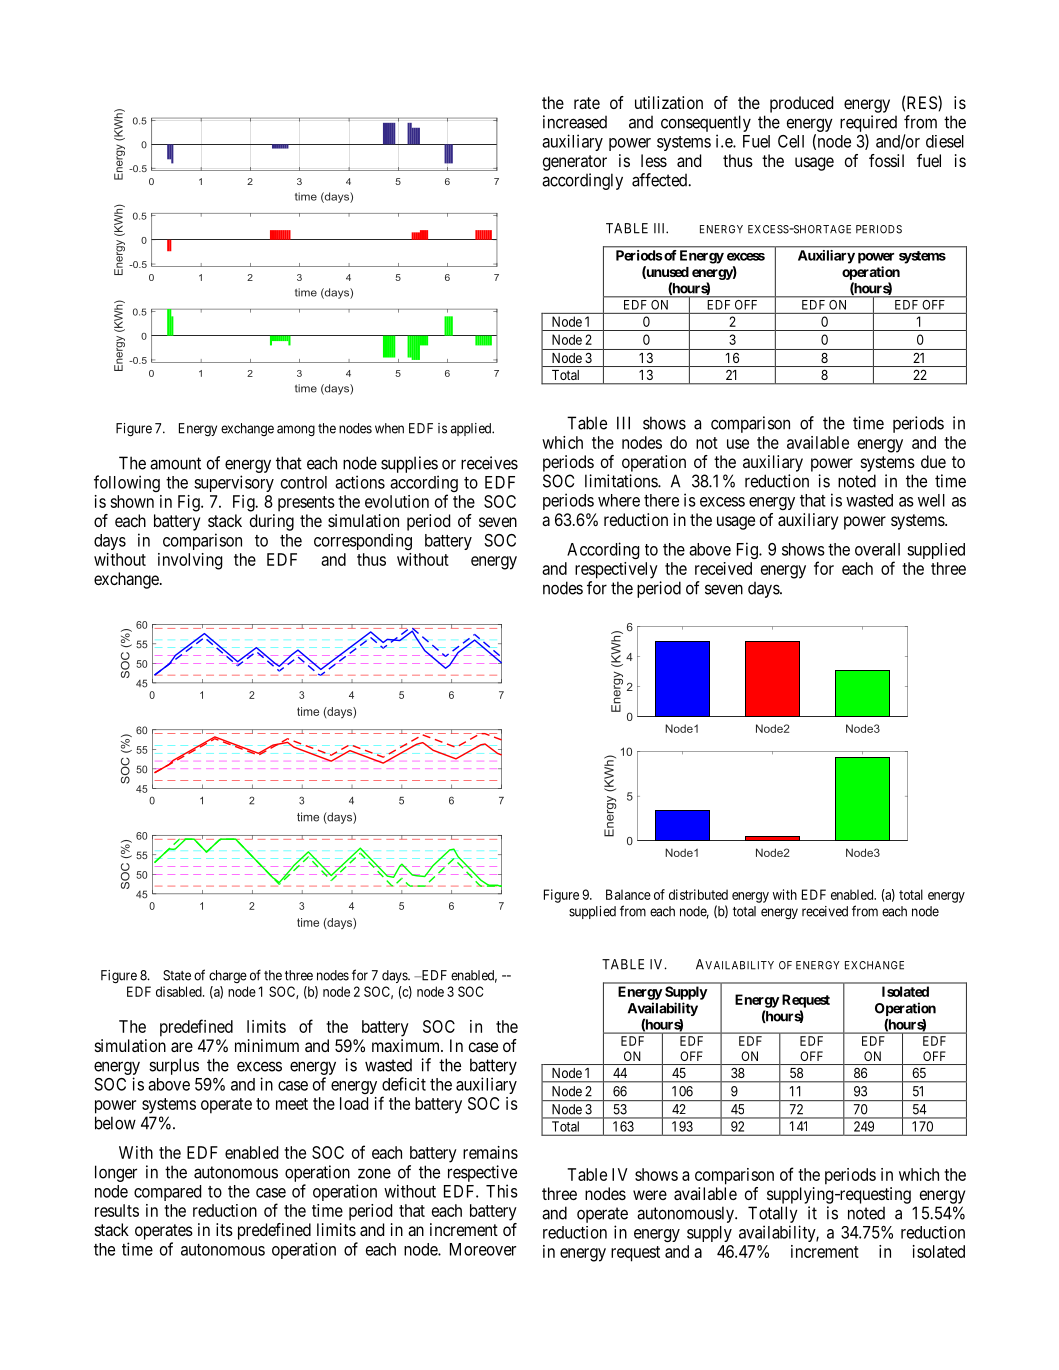 This image has width=1059, height=1370. I want to click on receives, so click(489, 463).
